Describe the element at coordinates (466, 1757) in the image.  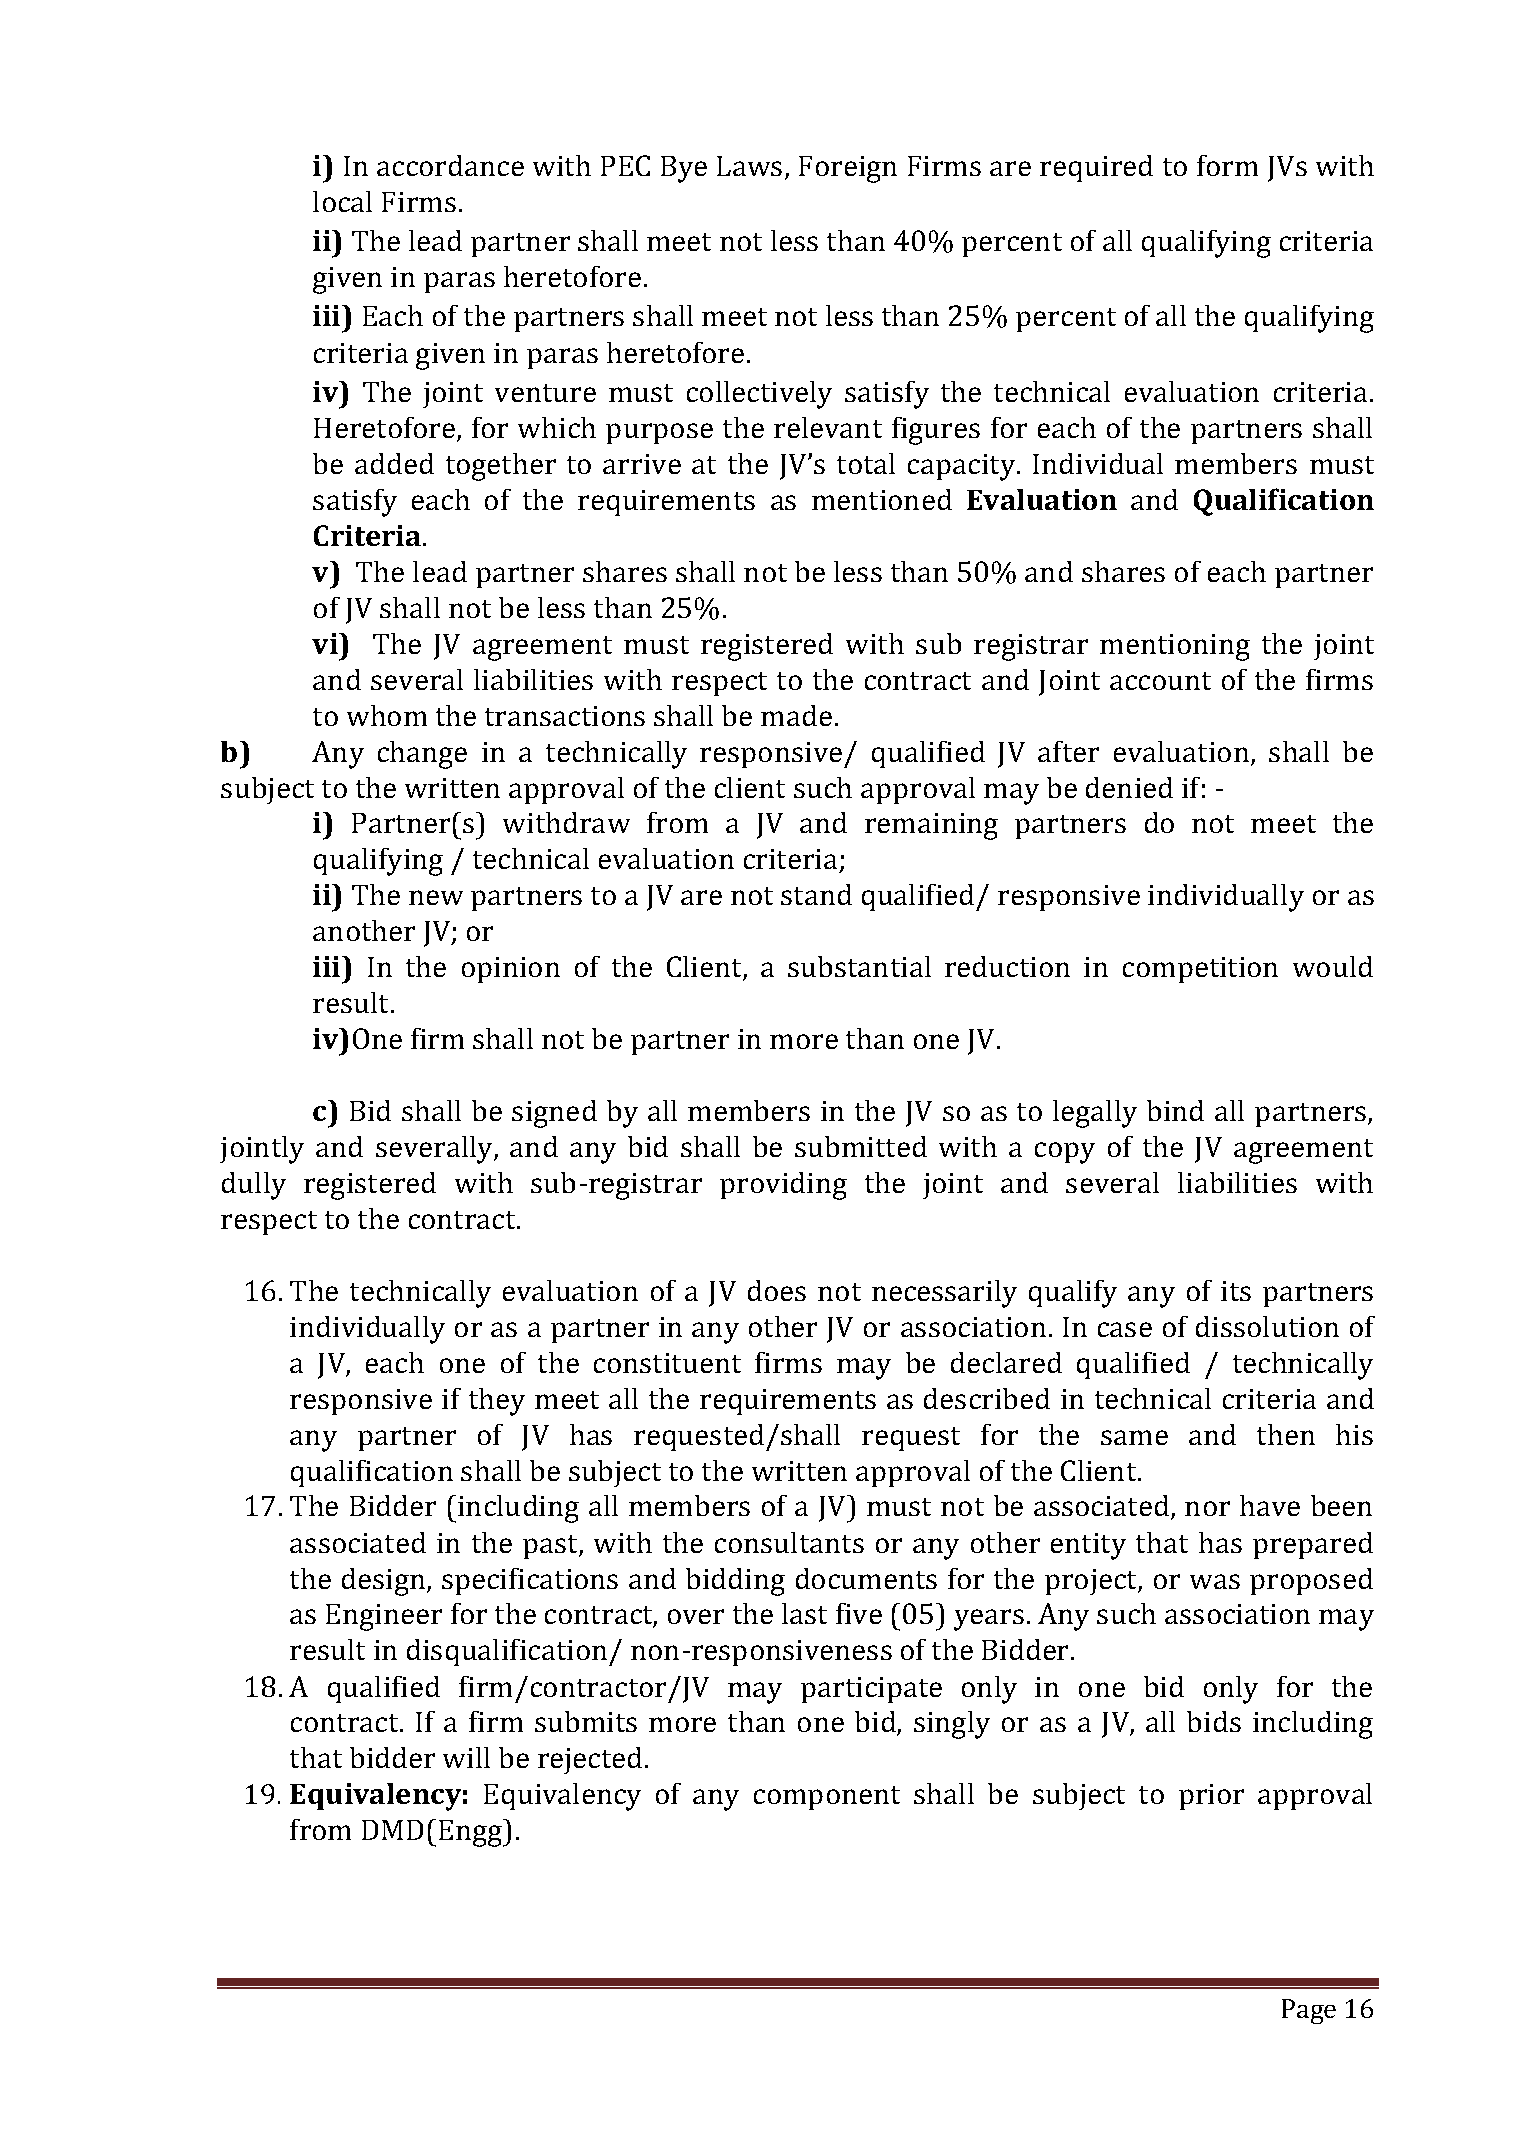
I see `will` at that location.
